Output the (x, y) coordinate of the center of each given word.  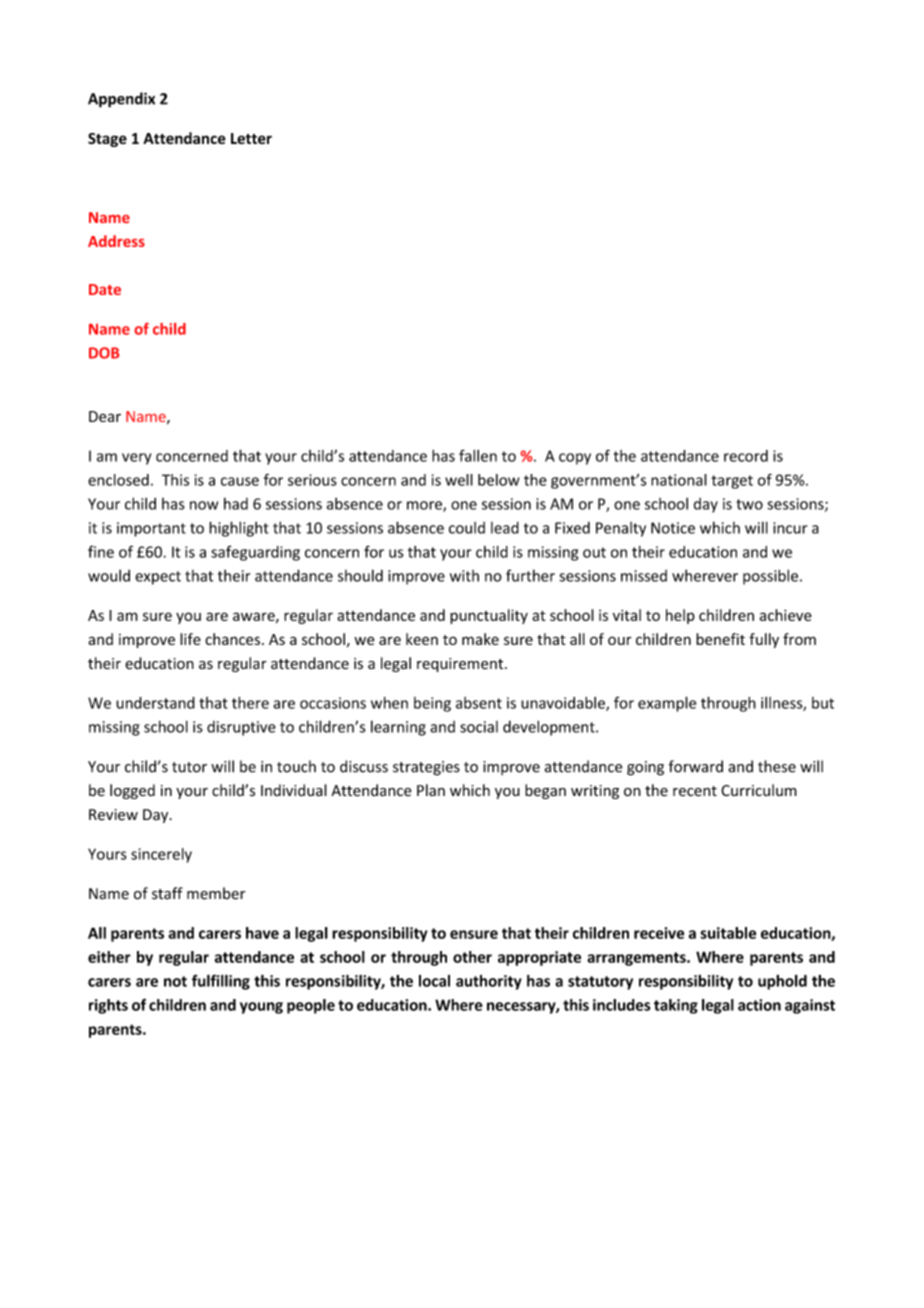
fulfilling (221, 982)
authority (489, 982)
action (759, 1005)
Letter (251, 138)
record (746, 456)
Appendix (121, 100)
